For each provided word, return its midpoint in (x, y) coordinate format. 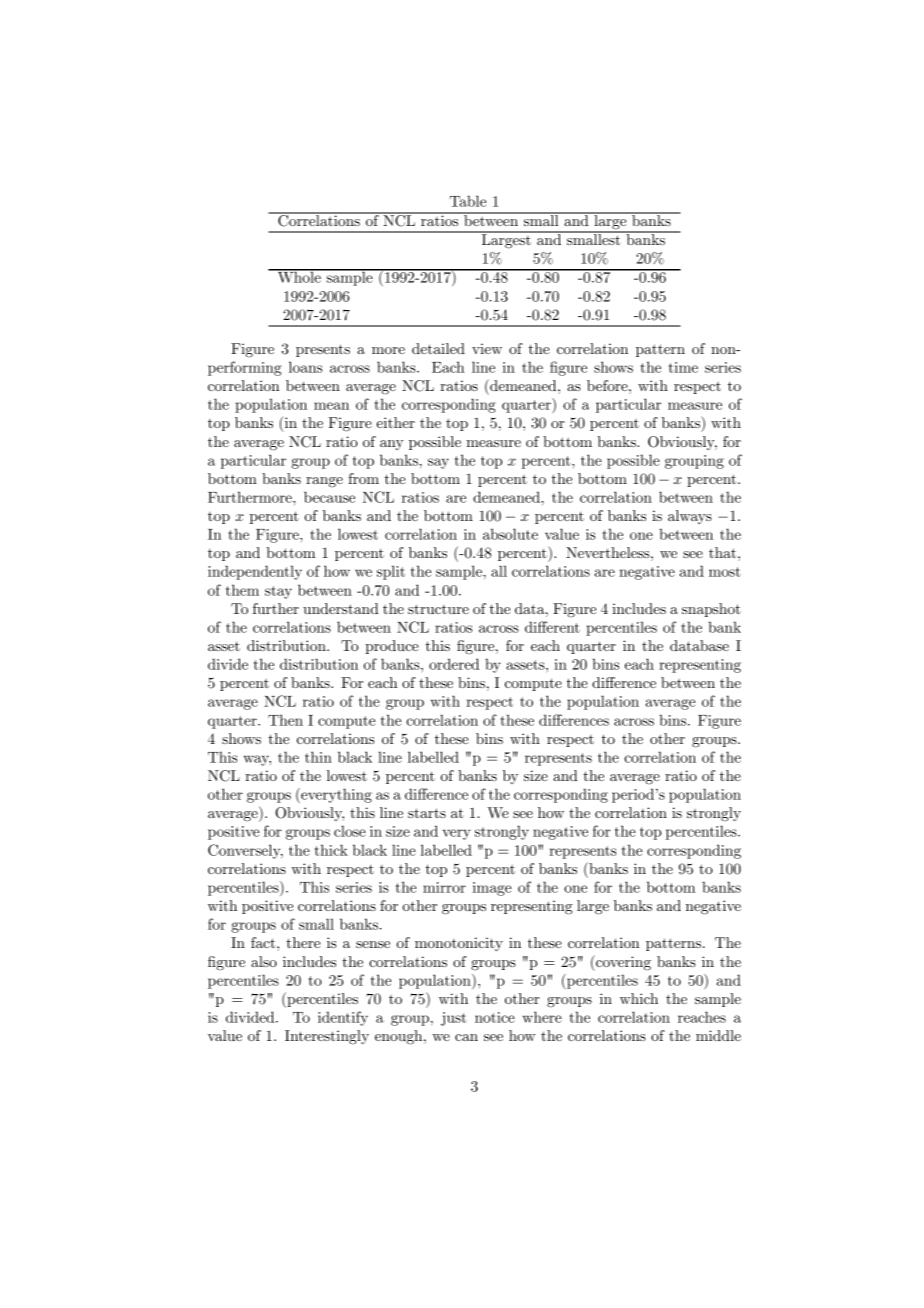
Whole (299, 276)
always (690, 517)
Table (468, 201)
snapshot (711, 610)
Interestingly (327, 1037)
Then (285, 720)
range (324, 482)
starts (427, 813)
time (683, 367)
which (639, 998)
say (438, 463)
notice (495, 1017)
